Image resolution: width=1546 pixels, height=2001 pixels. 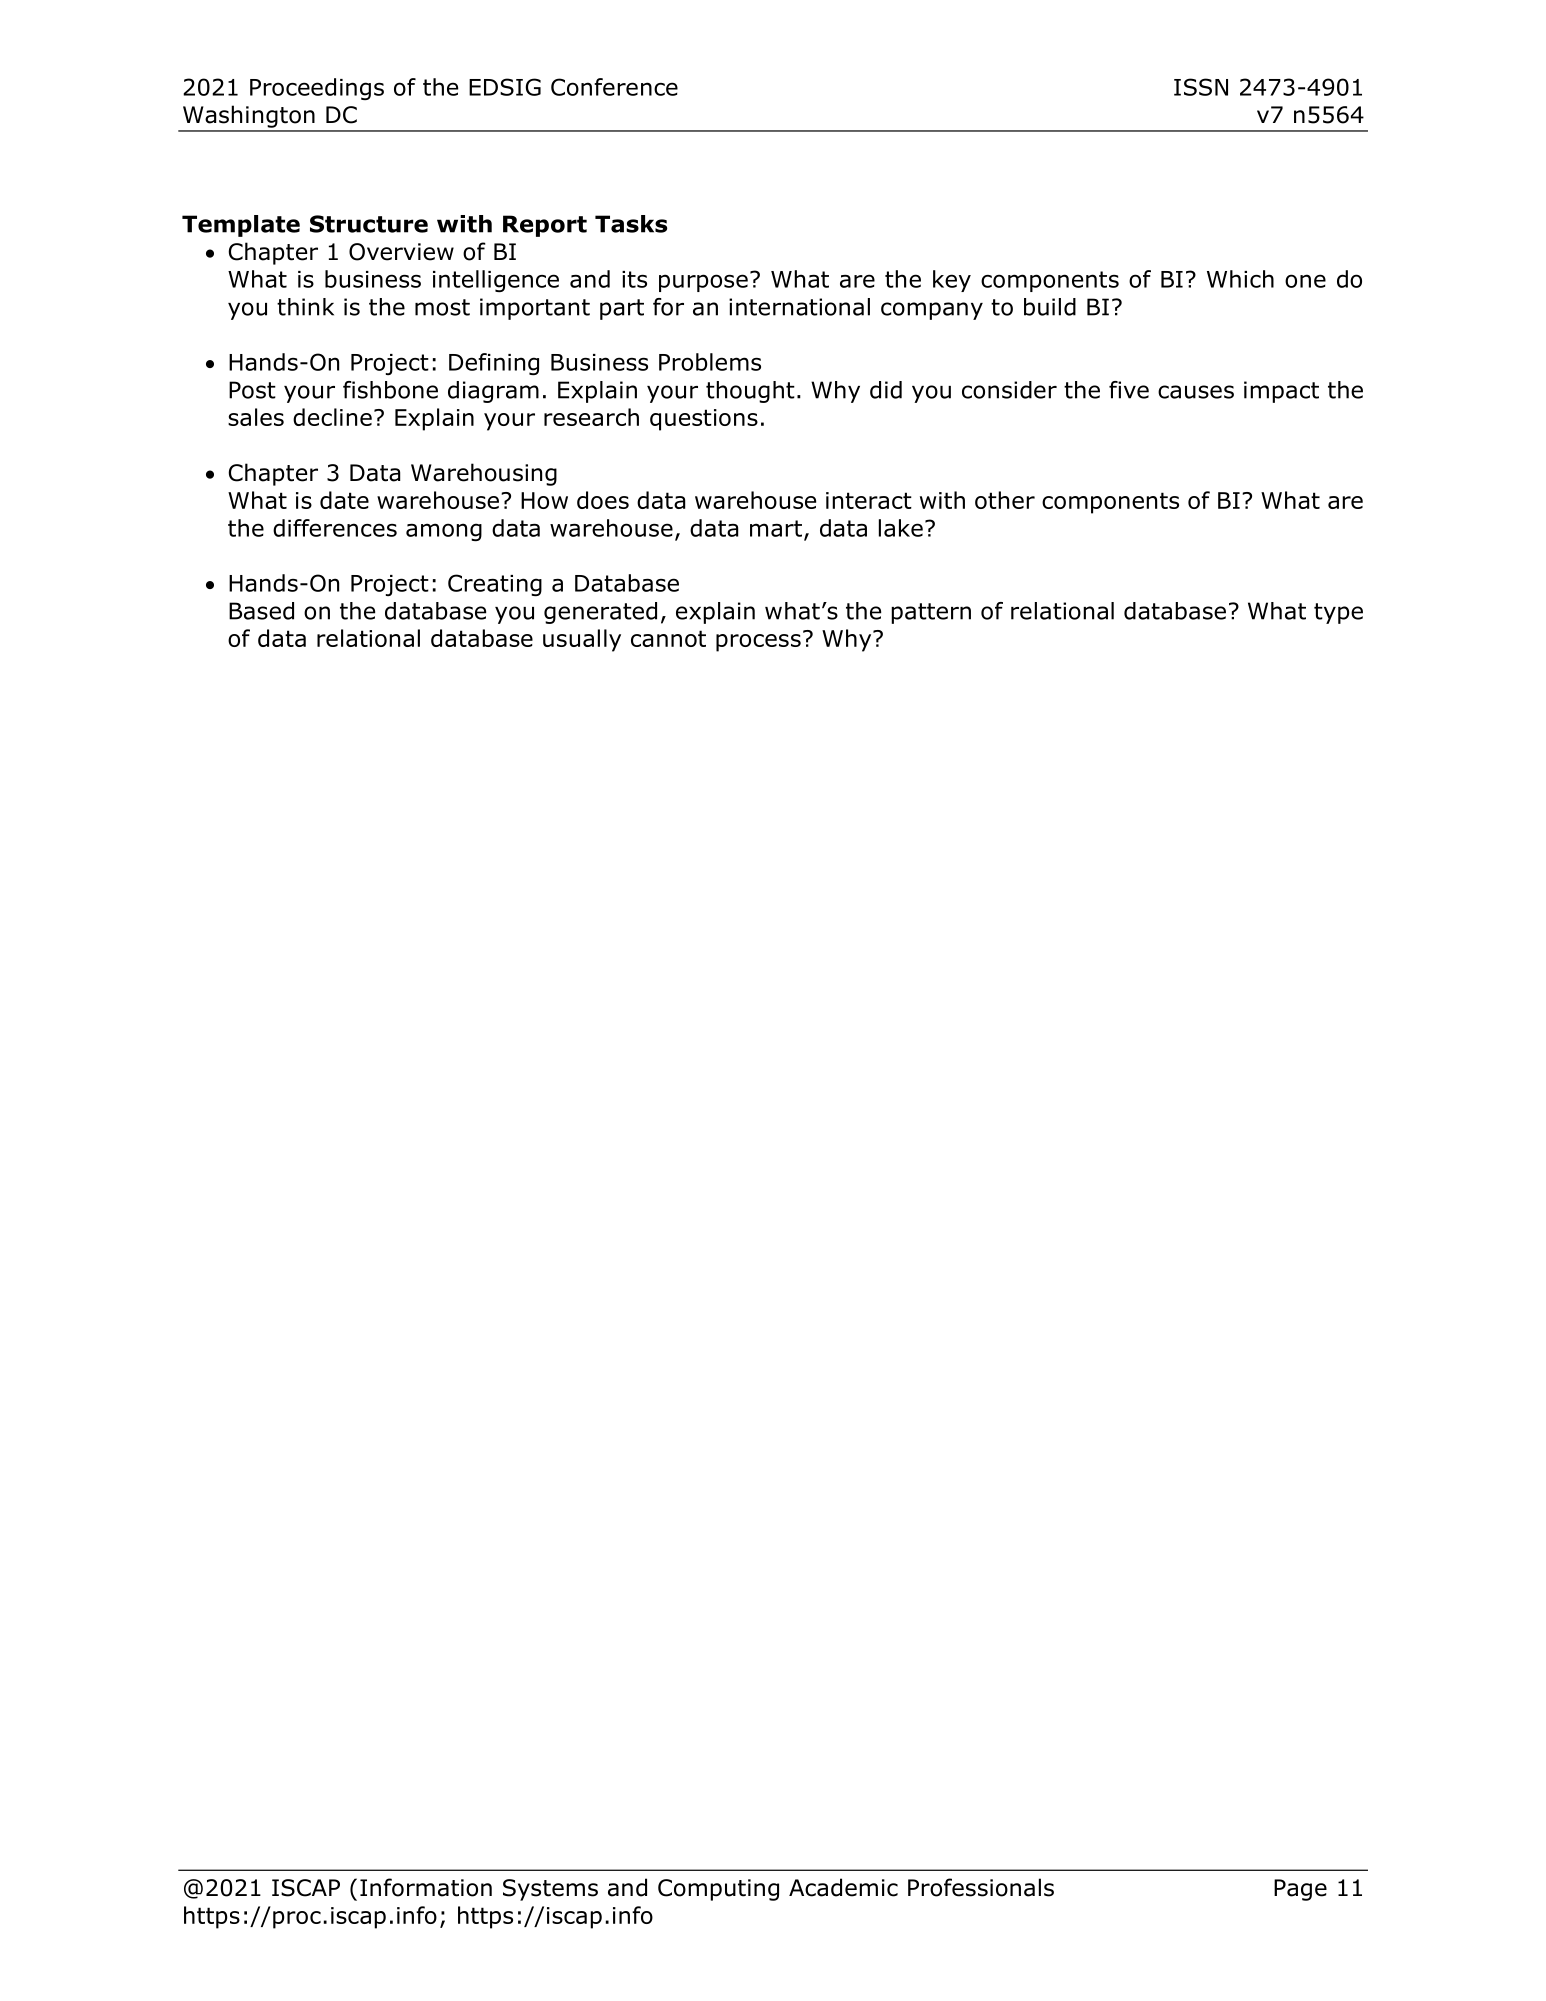 What do you see at coordinates (1201, 87) in the screenshot?
I see `ISSN` at bounding box center [1201, 87].
